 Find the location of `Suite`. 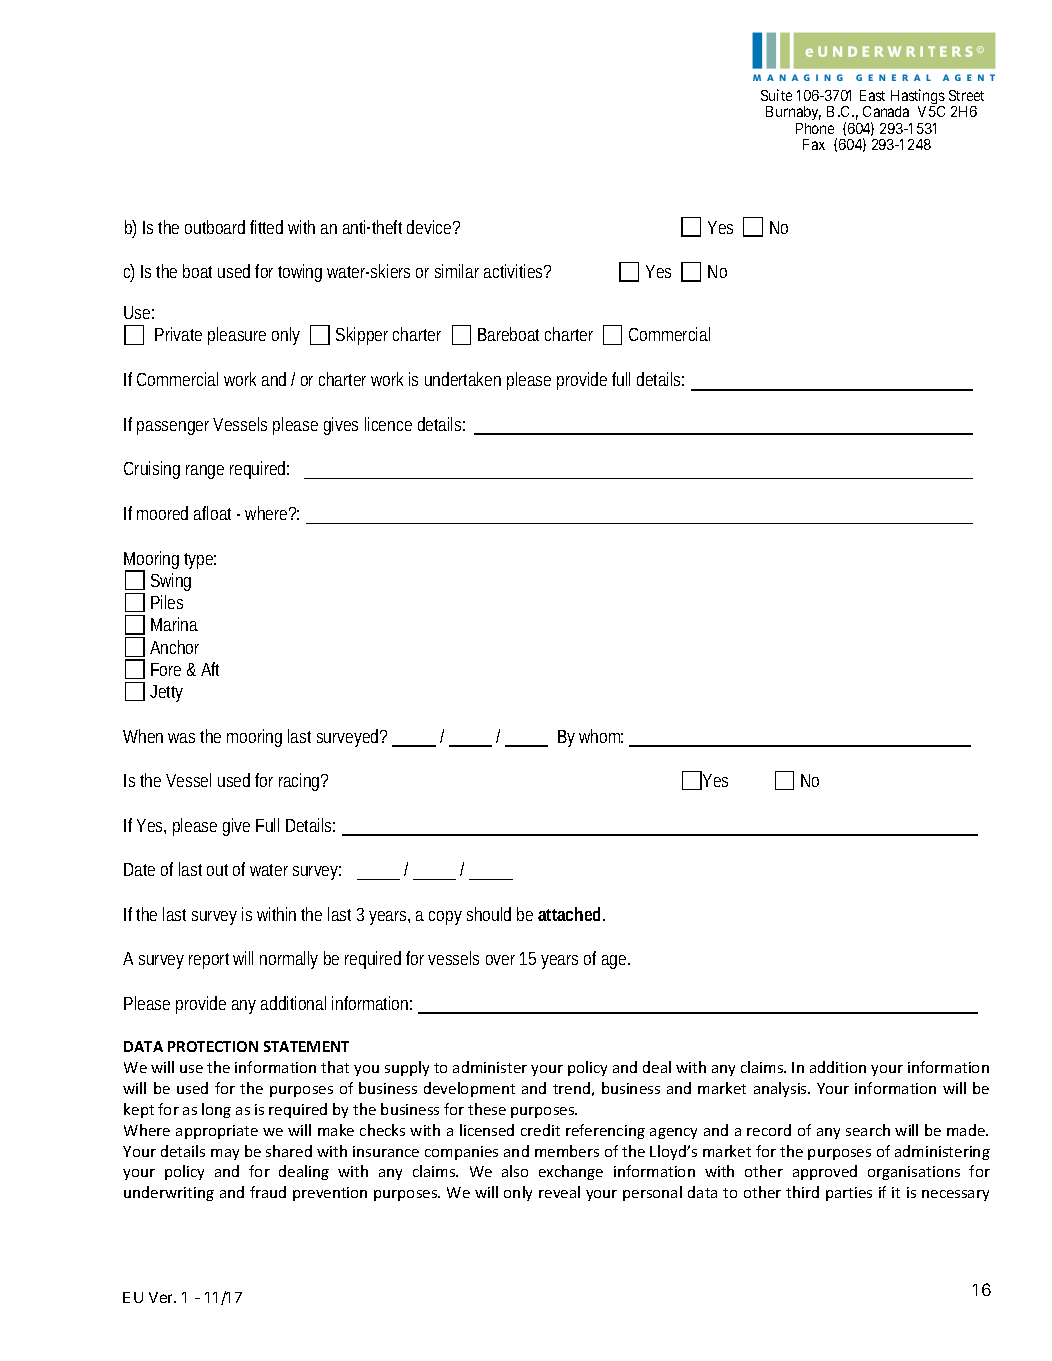

Suite is located at coordinates (776, 95).
